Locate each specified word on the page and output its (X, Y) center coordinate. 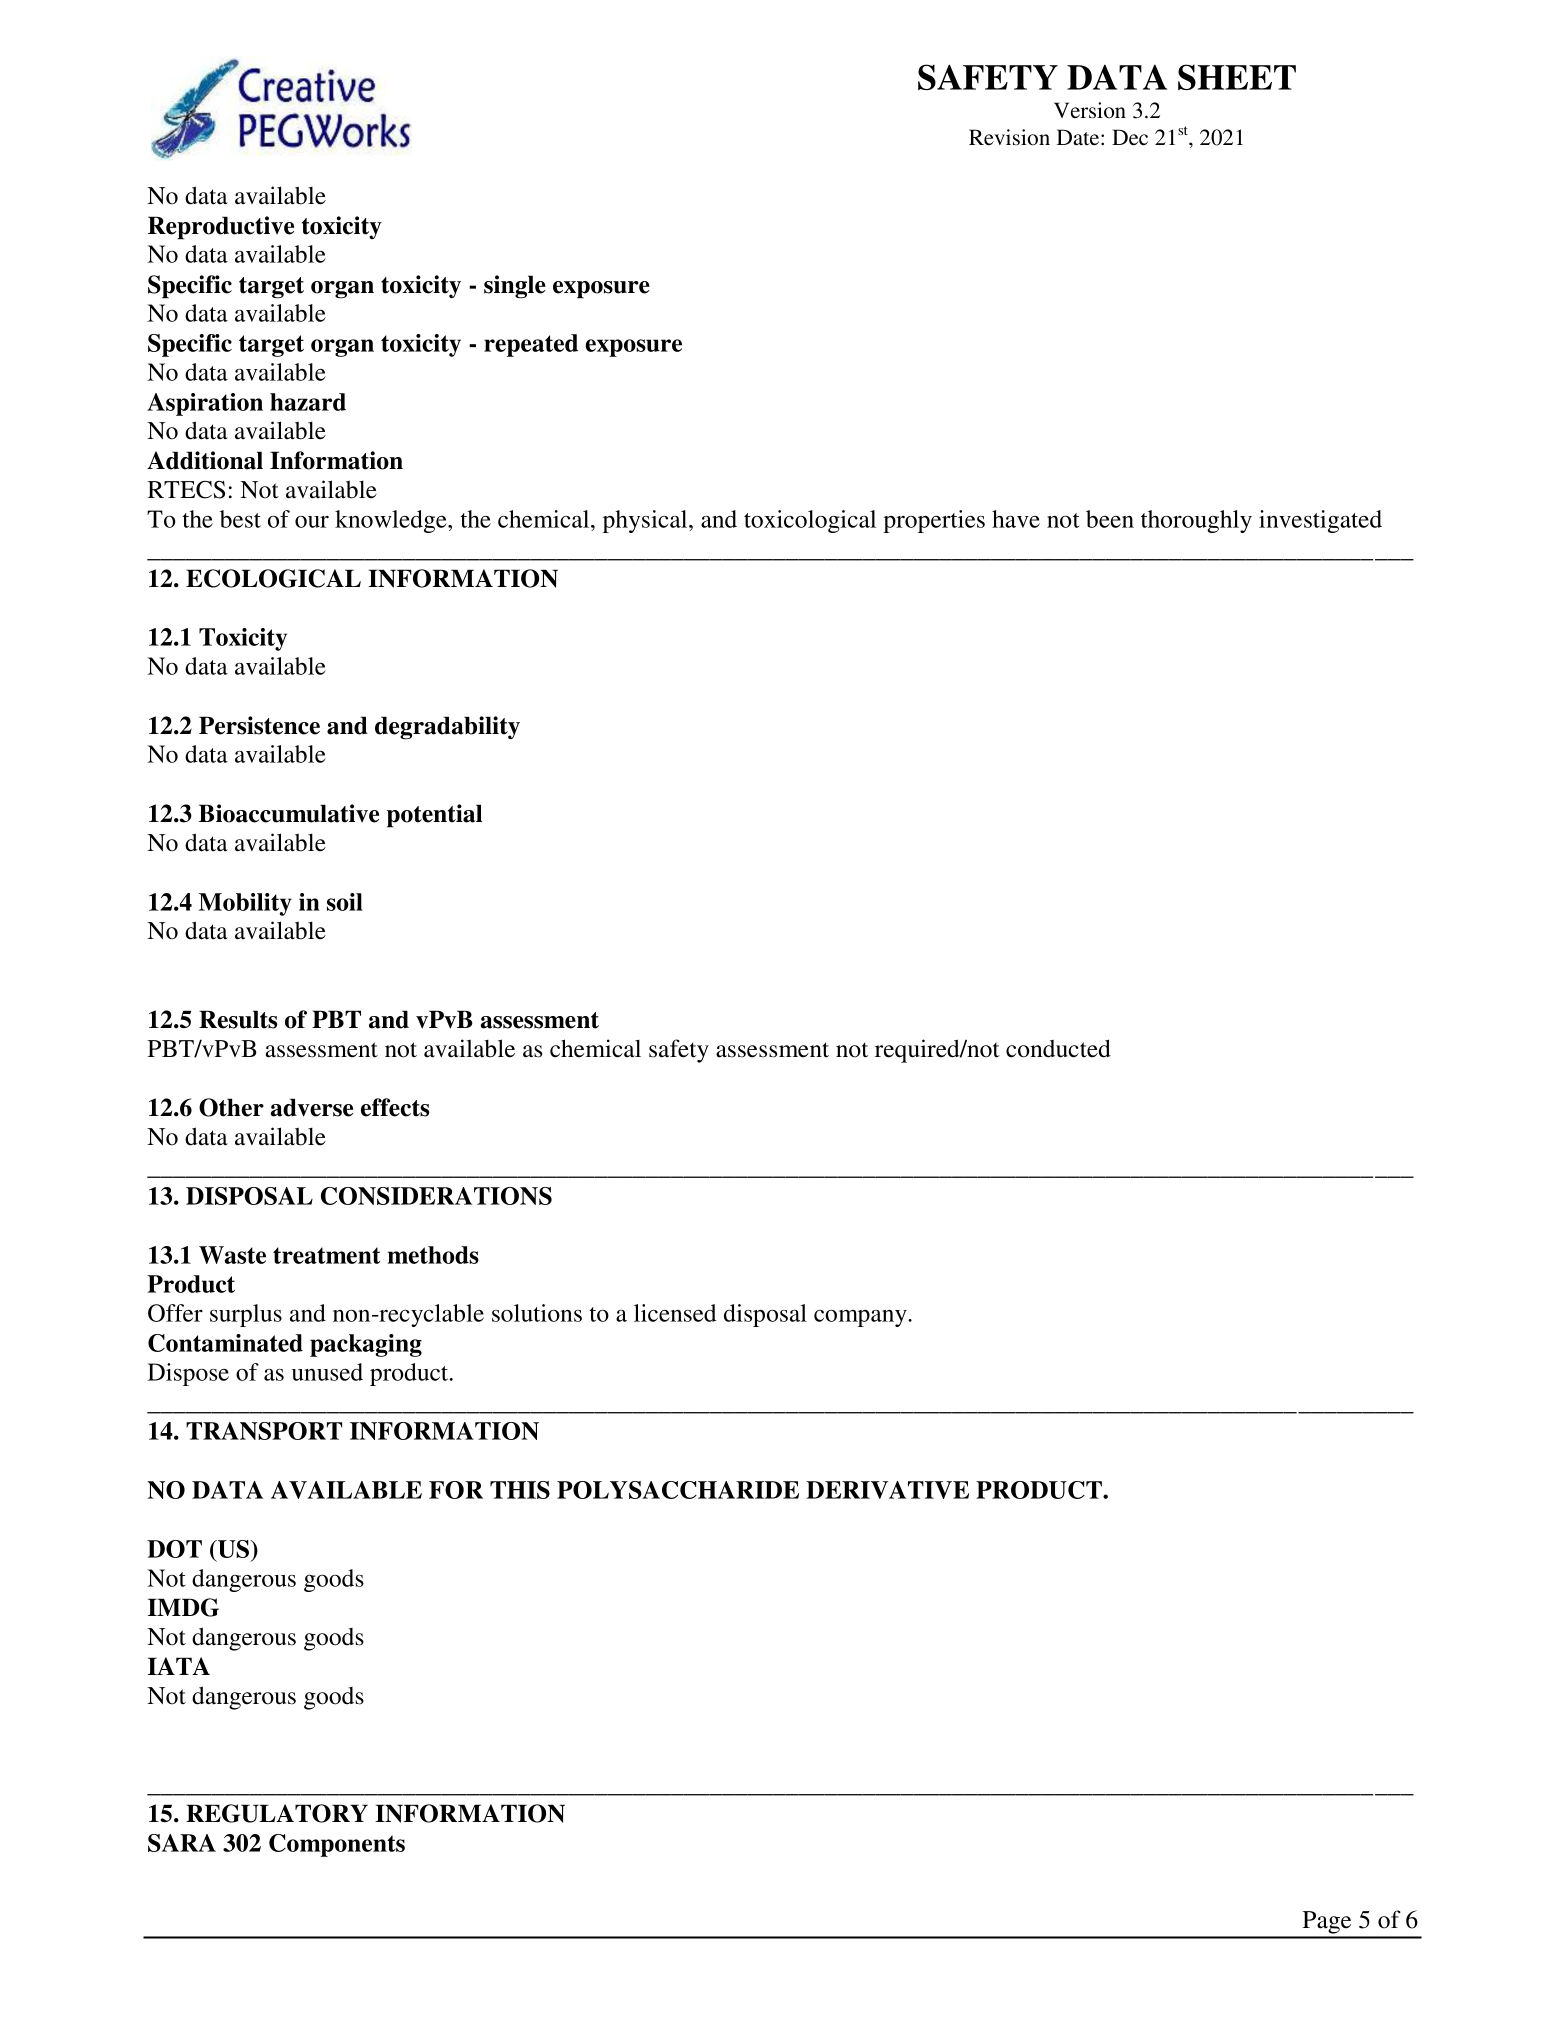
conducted (1058, 1048)
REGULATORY (277, 1813)
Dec (1130, 137)
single (515, 287)
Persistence (259, 725)
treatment (326, 1255)
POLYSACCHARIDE (678, 1490)
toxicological (810, 521)
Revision (1009, 137)
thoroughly (1196, 521)
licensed (675, 1313)
